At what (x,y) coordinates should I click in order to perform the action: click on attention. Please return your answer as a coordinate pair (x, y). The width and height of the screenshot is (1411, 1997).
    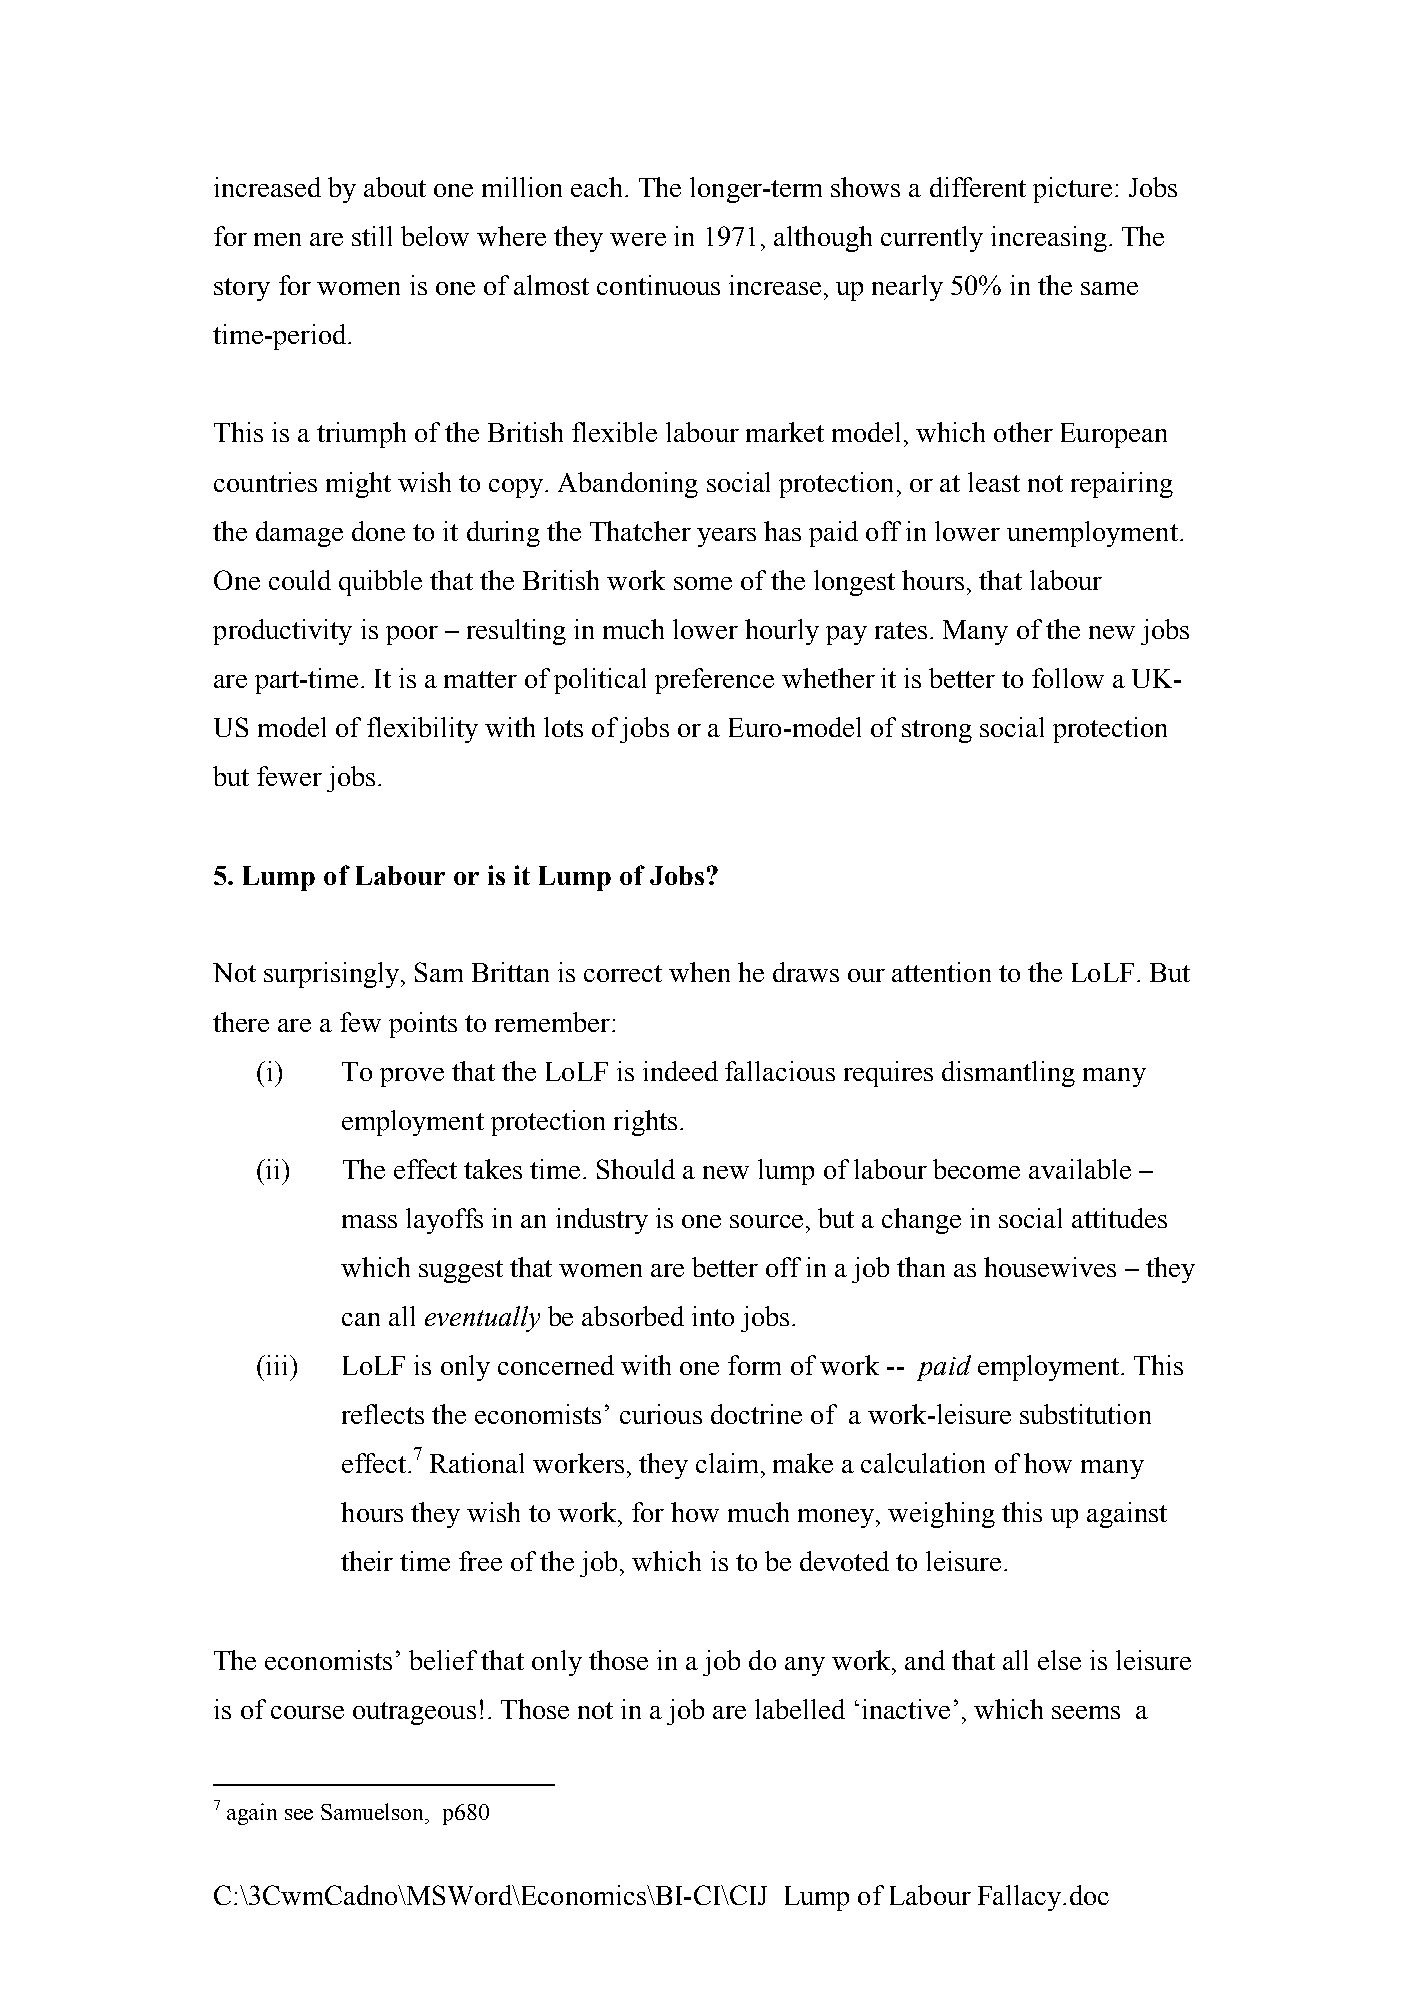
    Looking at the image, I should click on (941, 972).
